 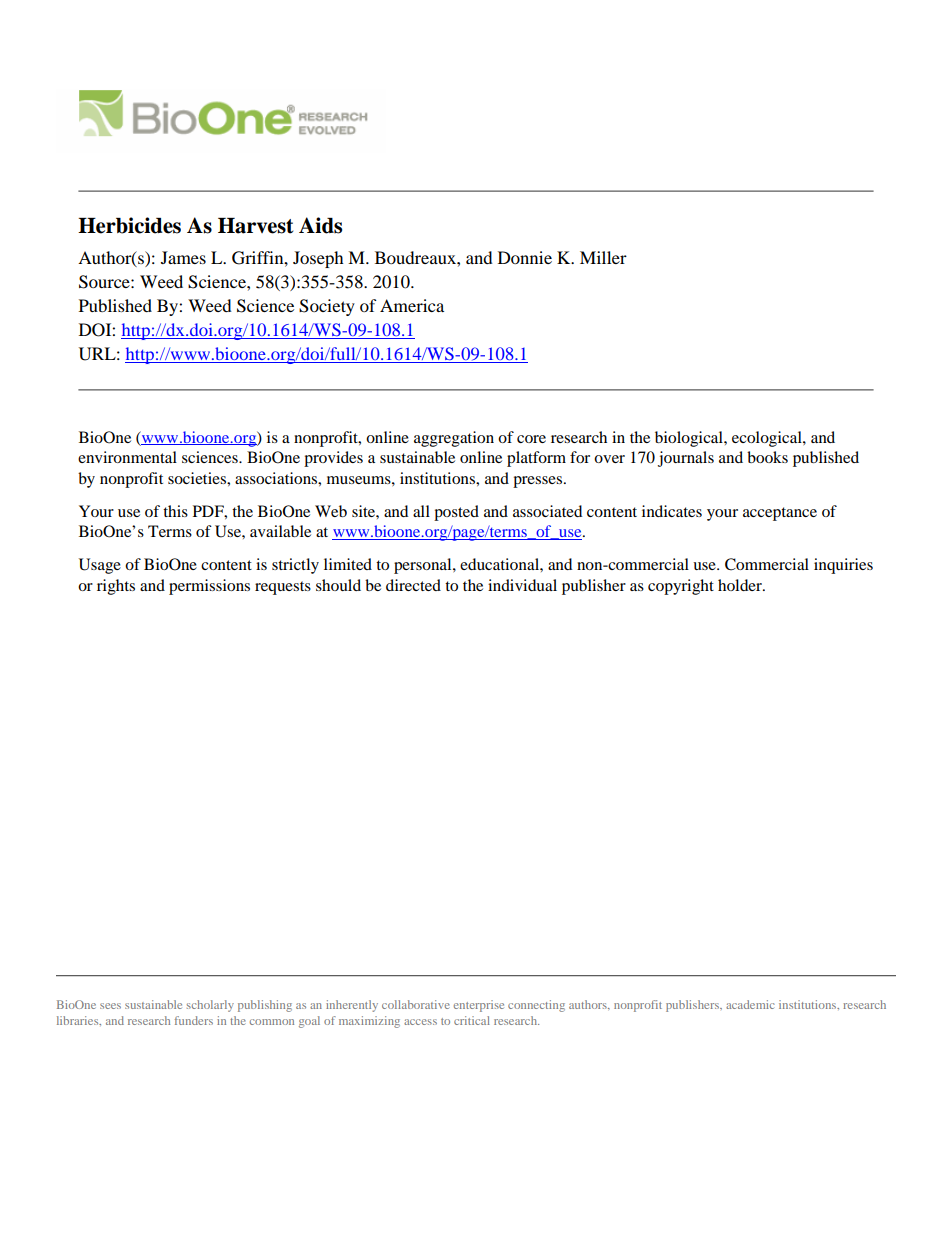 I want to click on holder, so click(x=741, y=585).
